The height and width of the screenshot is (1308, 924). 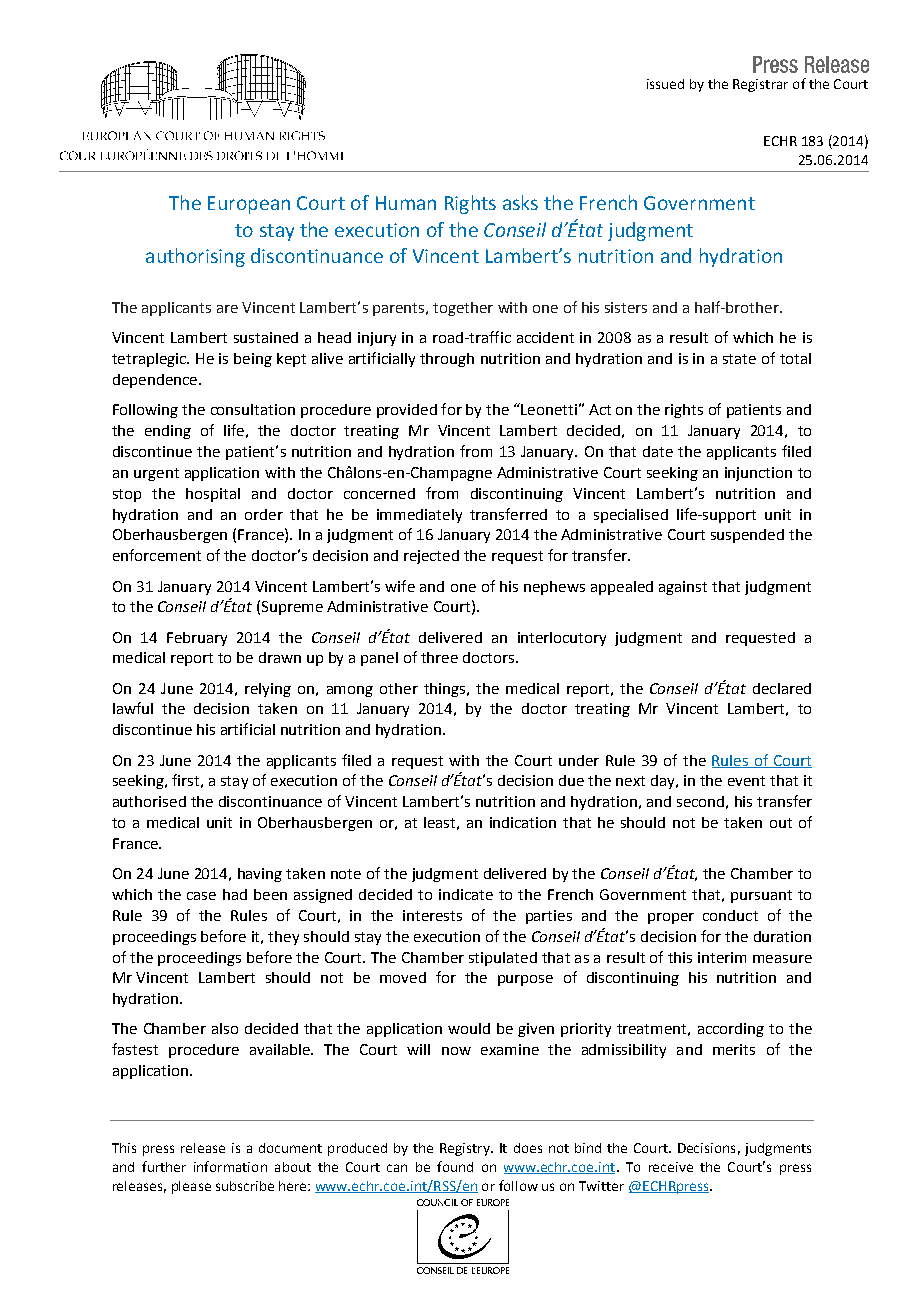 I want to click on being, so click(x=253, y=360).
